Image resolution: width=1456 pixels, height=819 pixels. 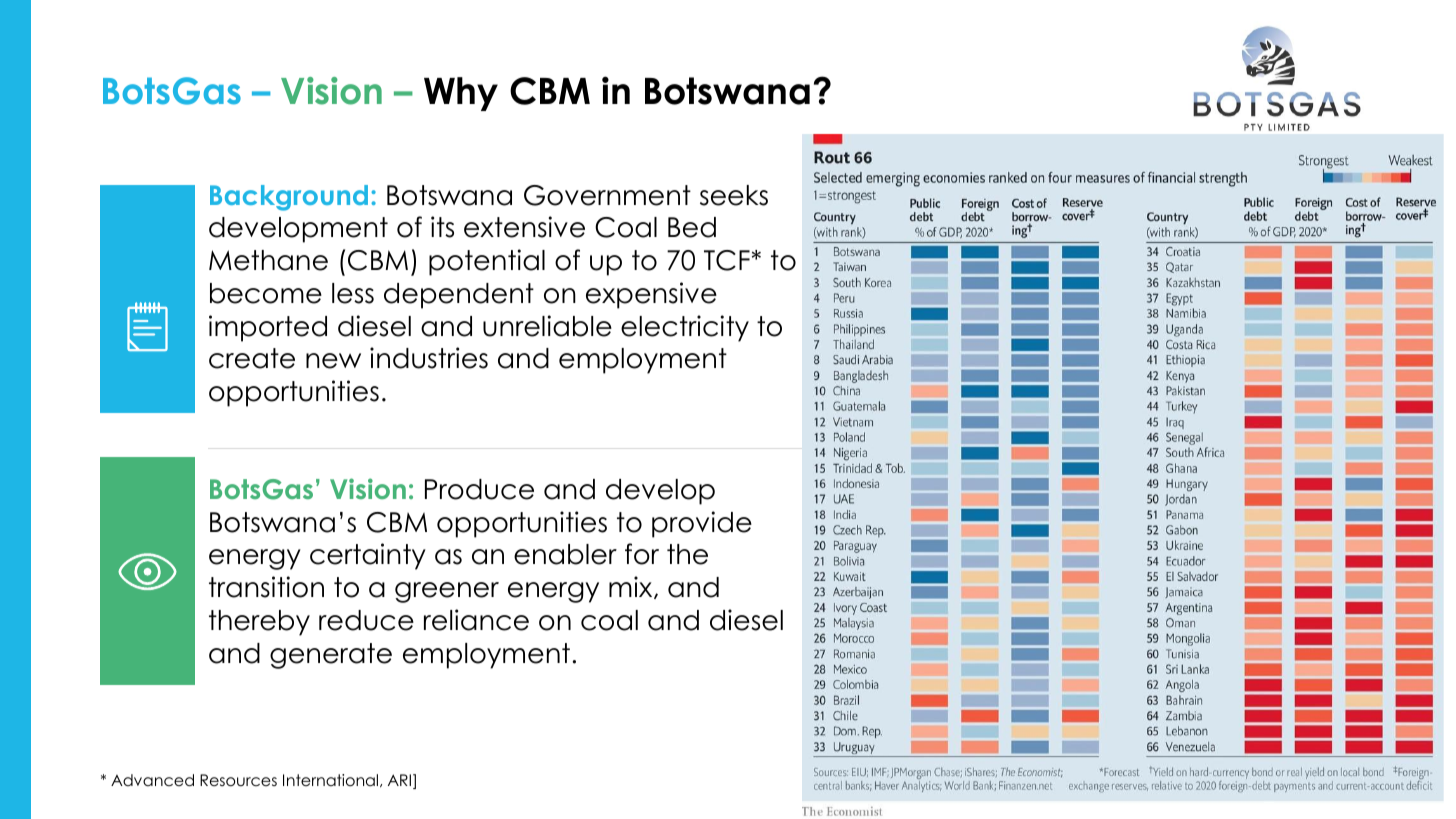 What do you see at coordinates (459, 296) in the screenshot?
I see `dependent` at bounding box center [459, 296].
